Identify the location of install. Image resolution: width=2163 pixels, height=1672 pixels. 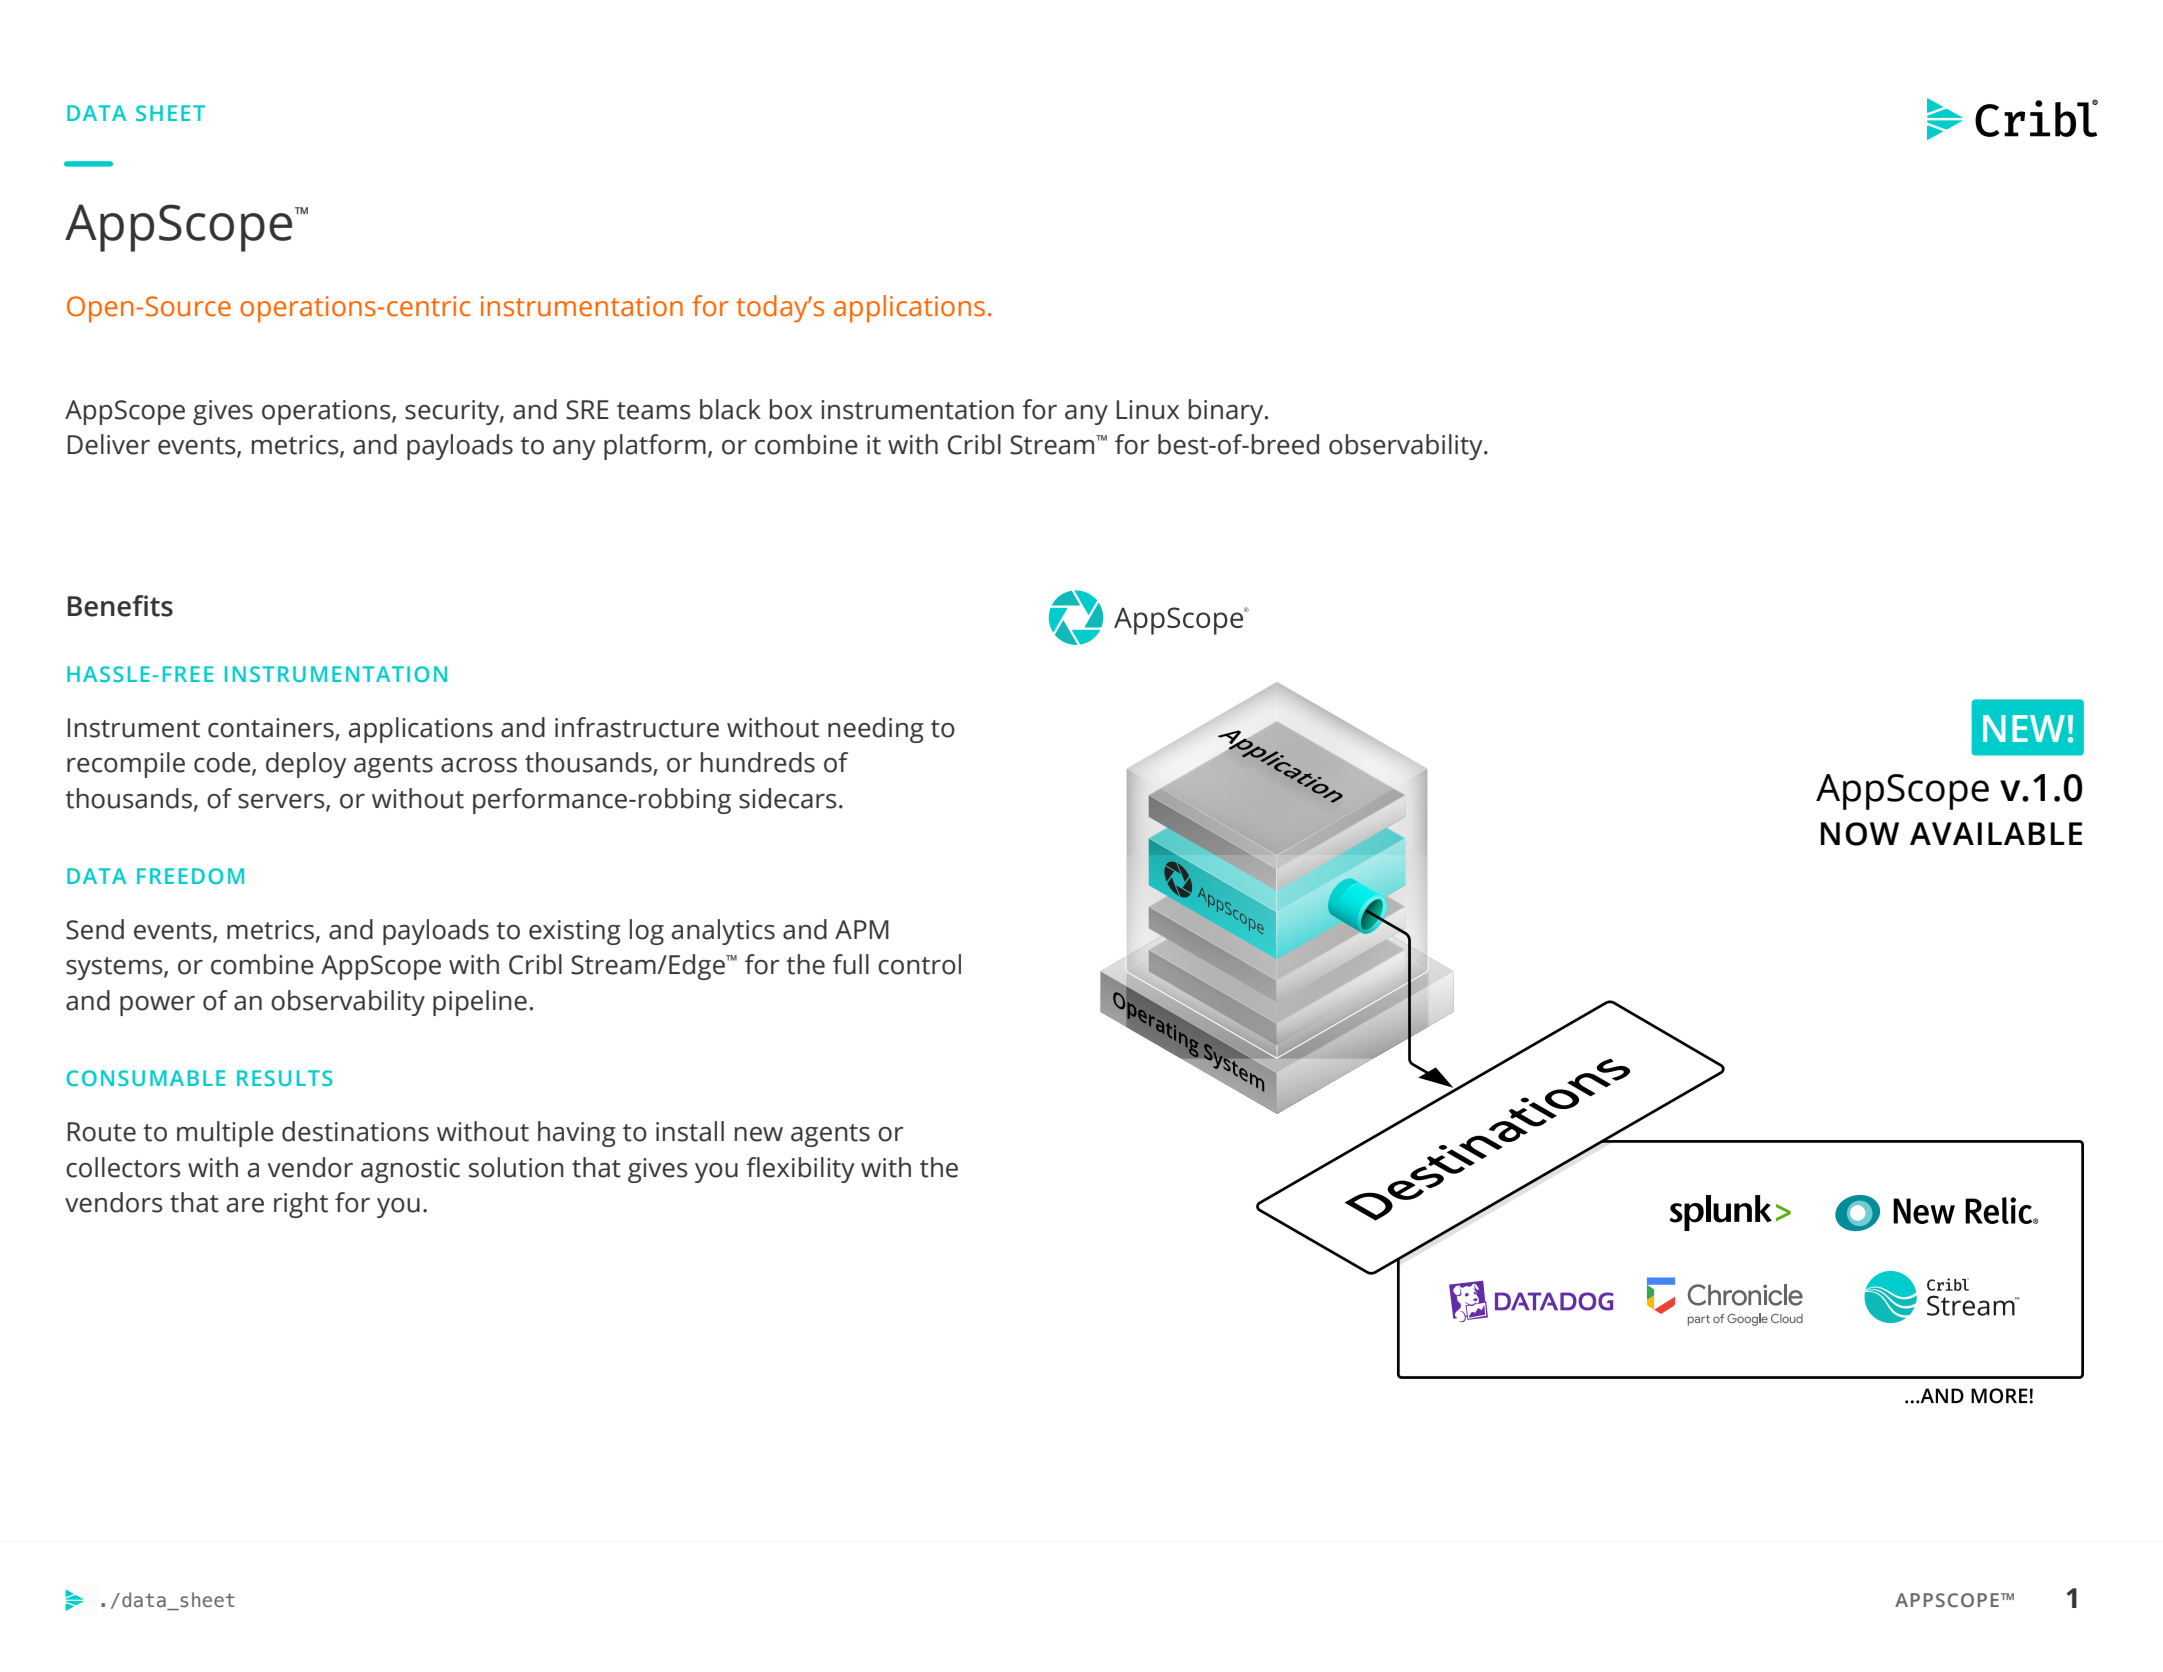
(690, 1131).
